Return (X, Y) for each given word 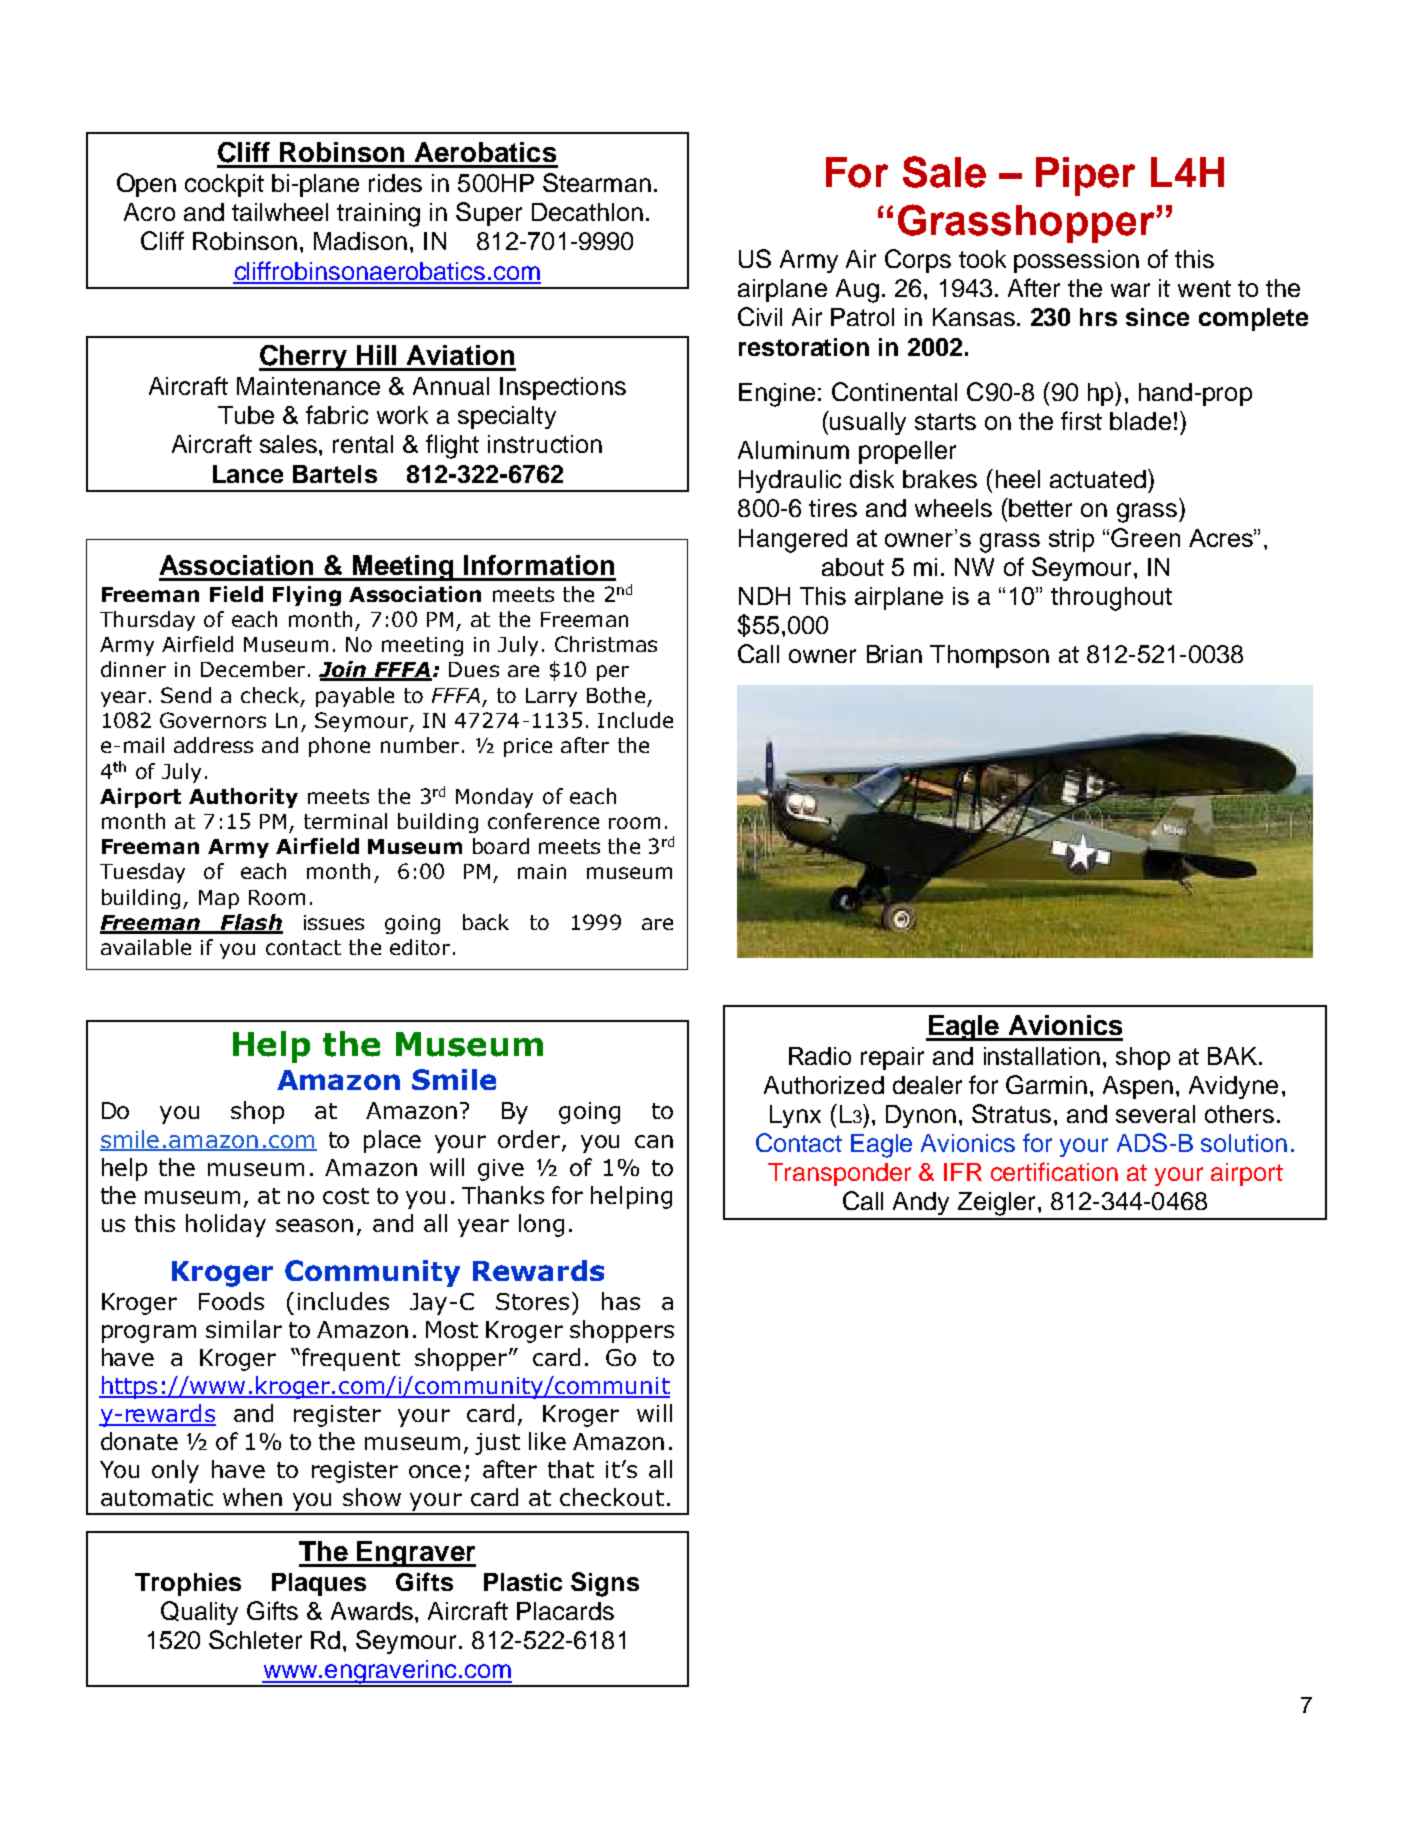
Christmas (606, 644)
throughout (1111, 599)
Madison (360, 241)
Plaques (319, 1584)
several (1155, 1114)
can (654, 1141)
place (392, 1141)
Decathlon (587, 212)
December (253, 669)
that (571, 1469)
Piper (1085, 176)
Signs (605, 1584)
